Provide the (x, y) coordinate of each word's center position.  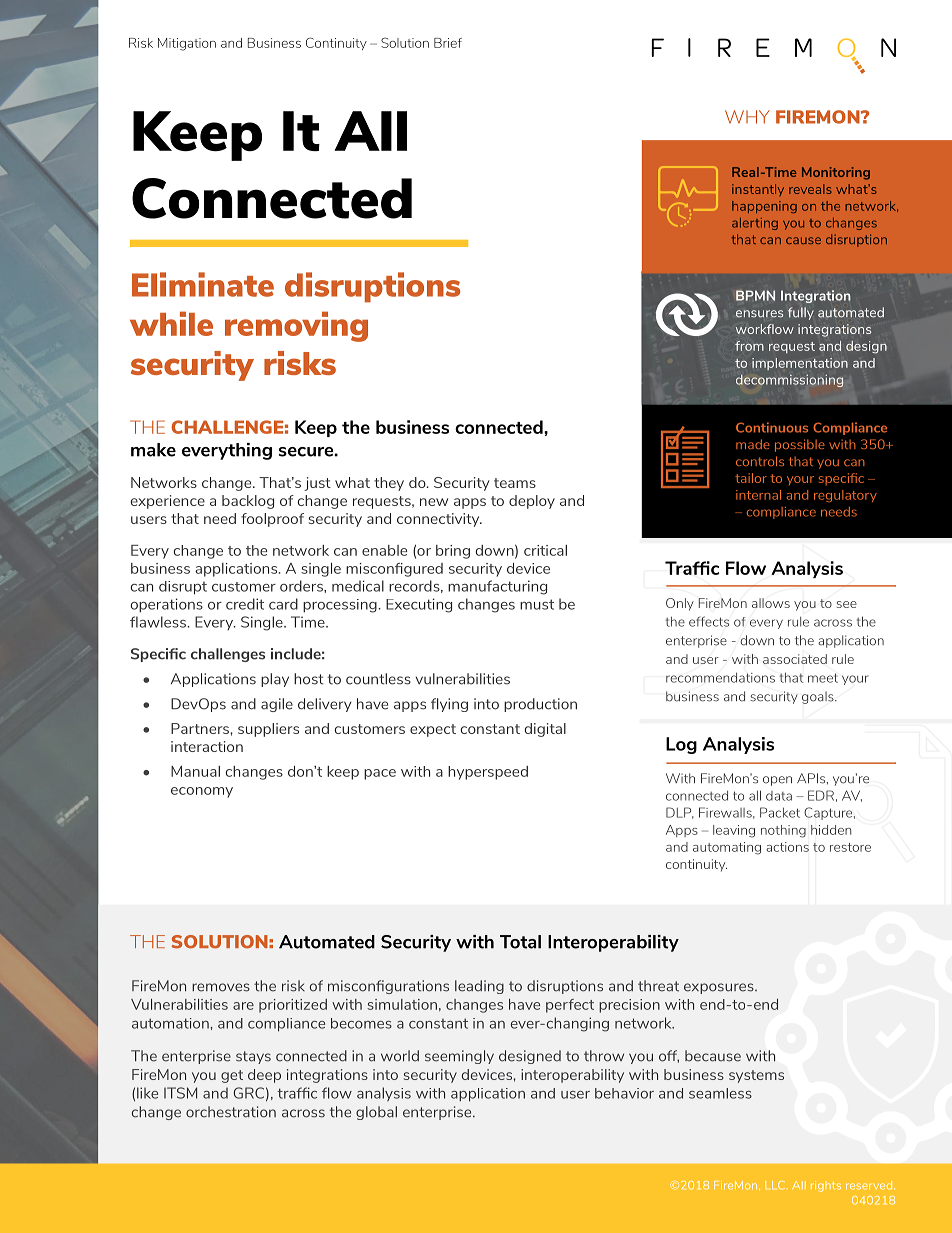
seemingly (459, 1057)
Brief (448, 43)
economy (202, 792)
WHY (747, 117)
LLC (775, 1185)
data (779, 796)
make (153, 450)
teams (515, 483)
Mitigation (187, 44)
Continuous (772, 427)
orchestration (231, 1112)
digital (545, 730)
